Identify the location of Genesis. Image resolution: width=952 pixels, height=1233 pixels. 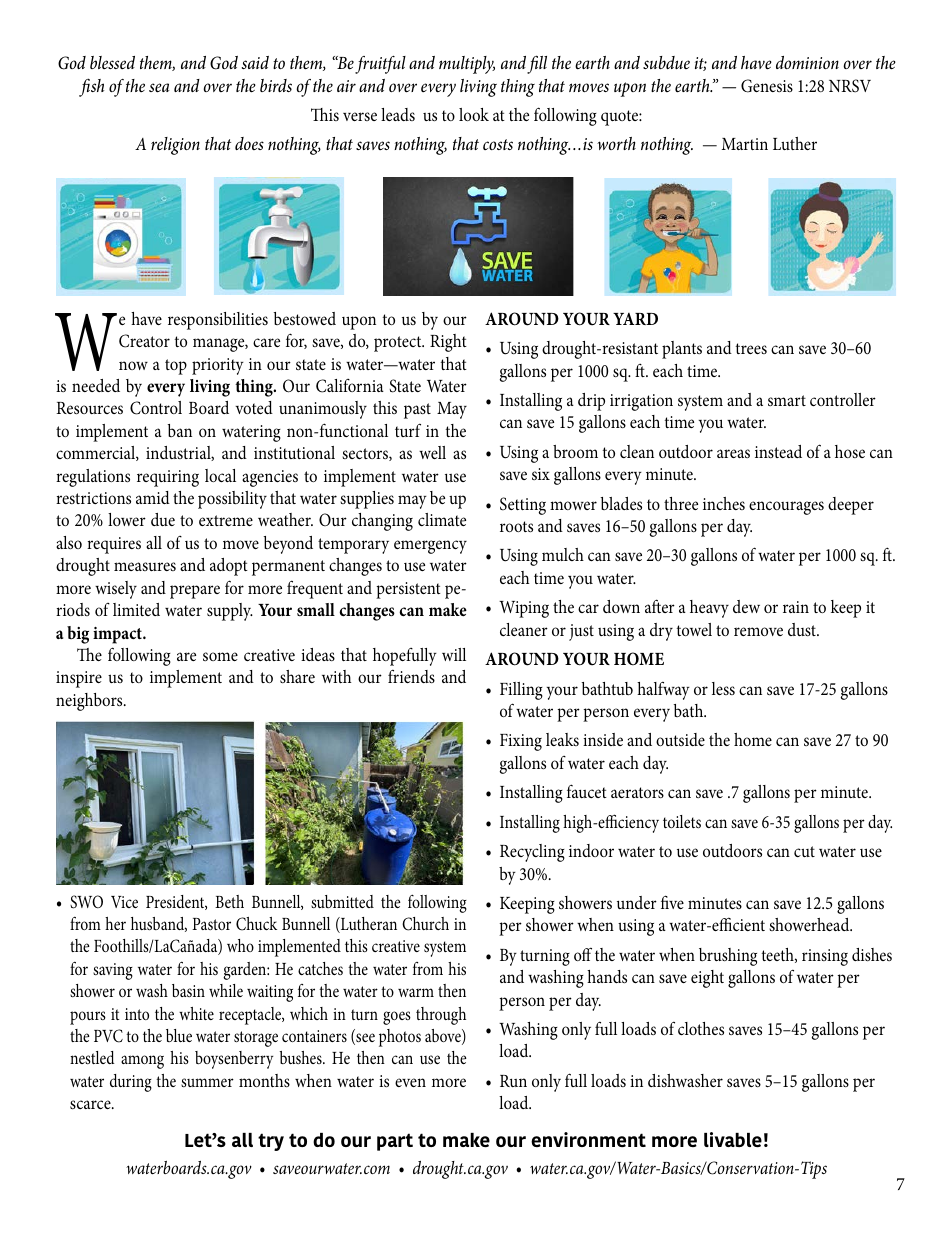
(767, 86).
